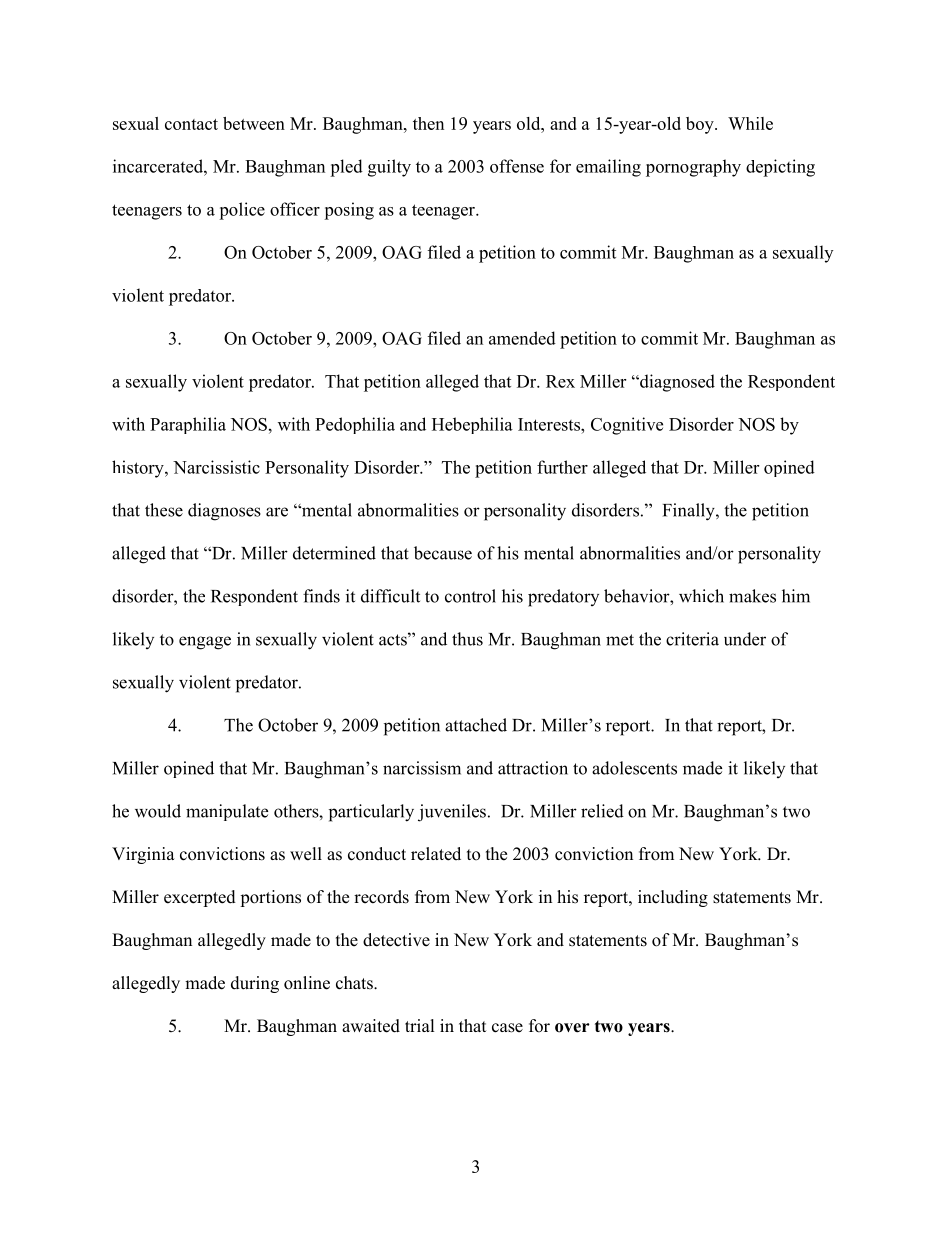 This image has height=1233, width=952. I want to click on pornography, so click(693, 168).
